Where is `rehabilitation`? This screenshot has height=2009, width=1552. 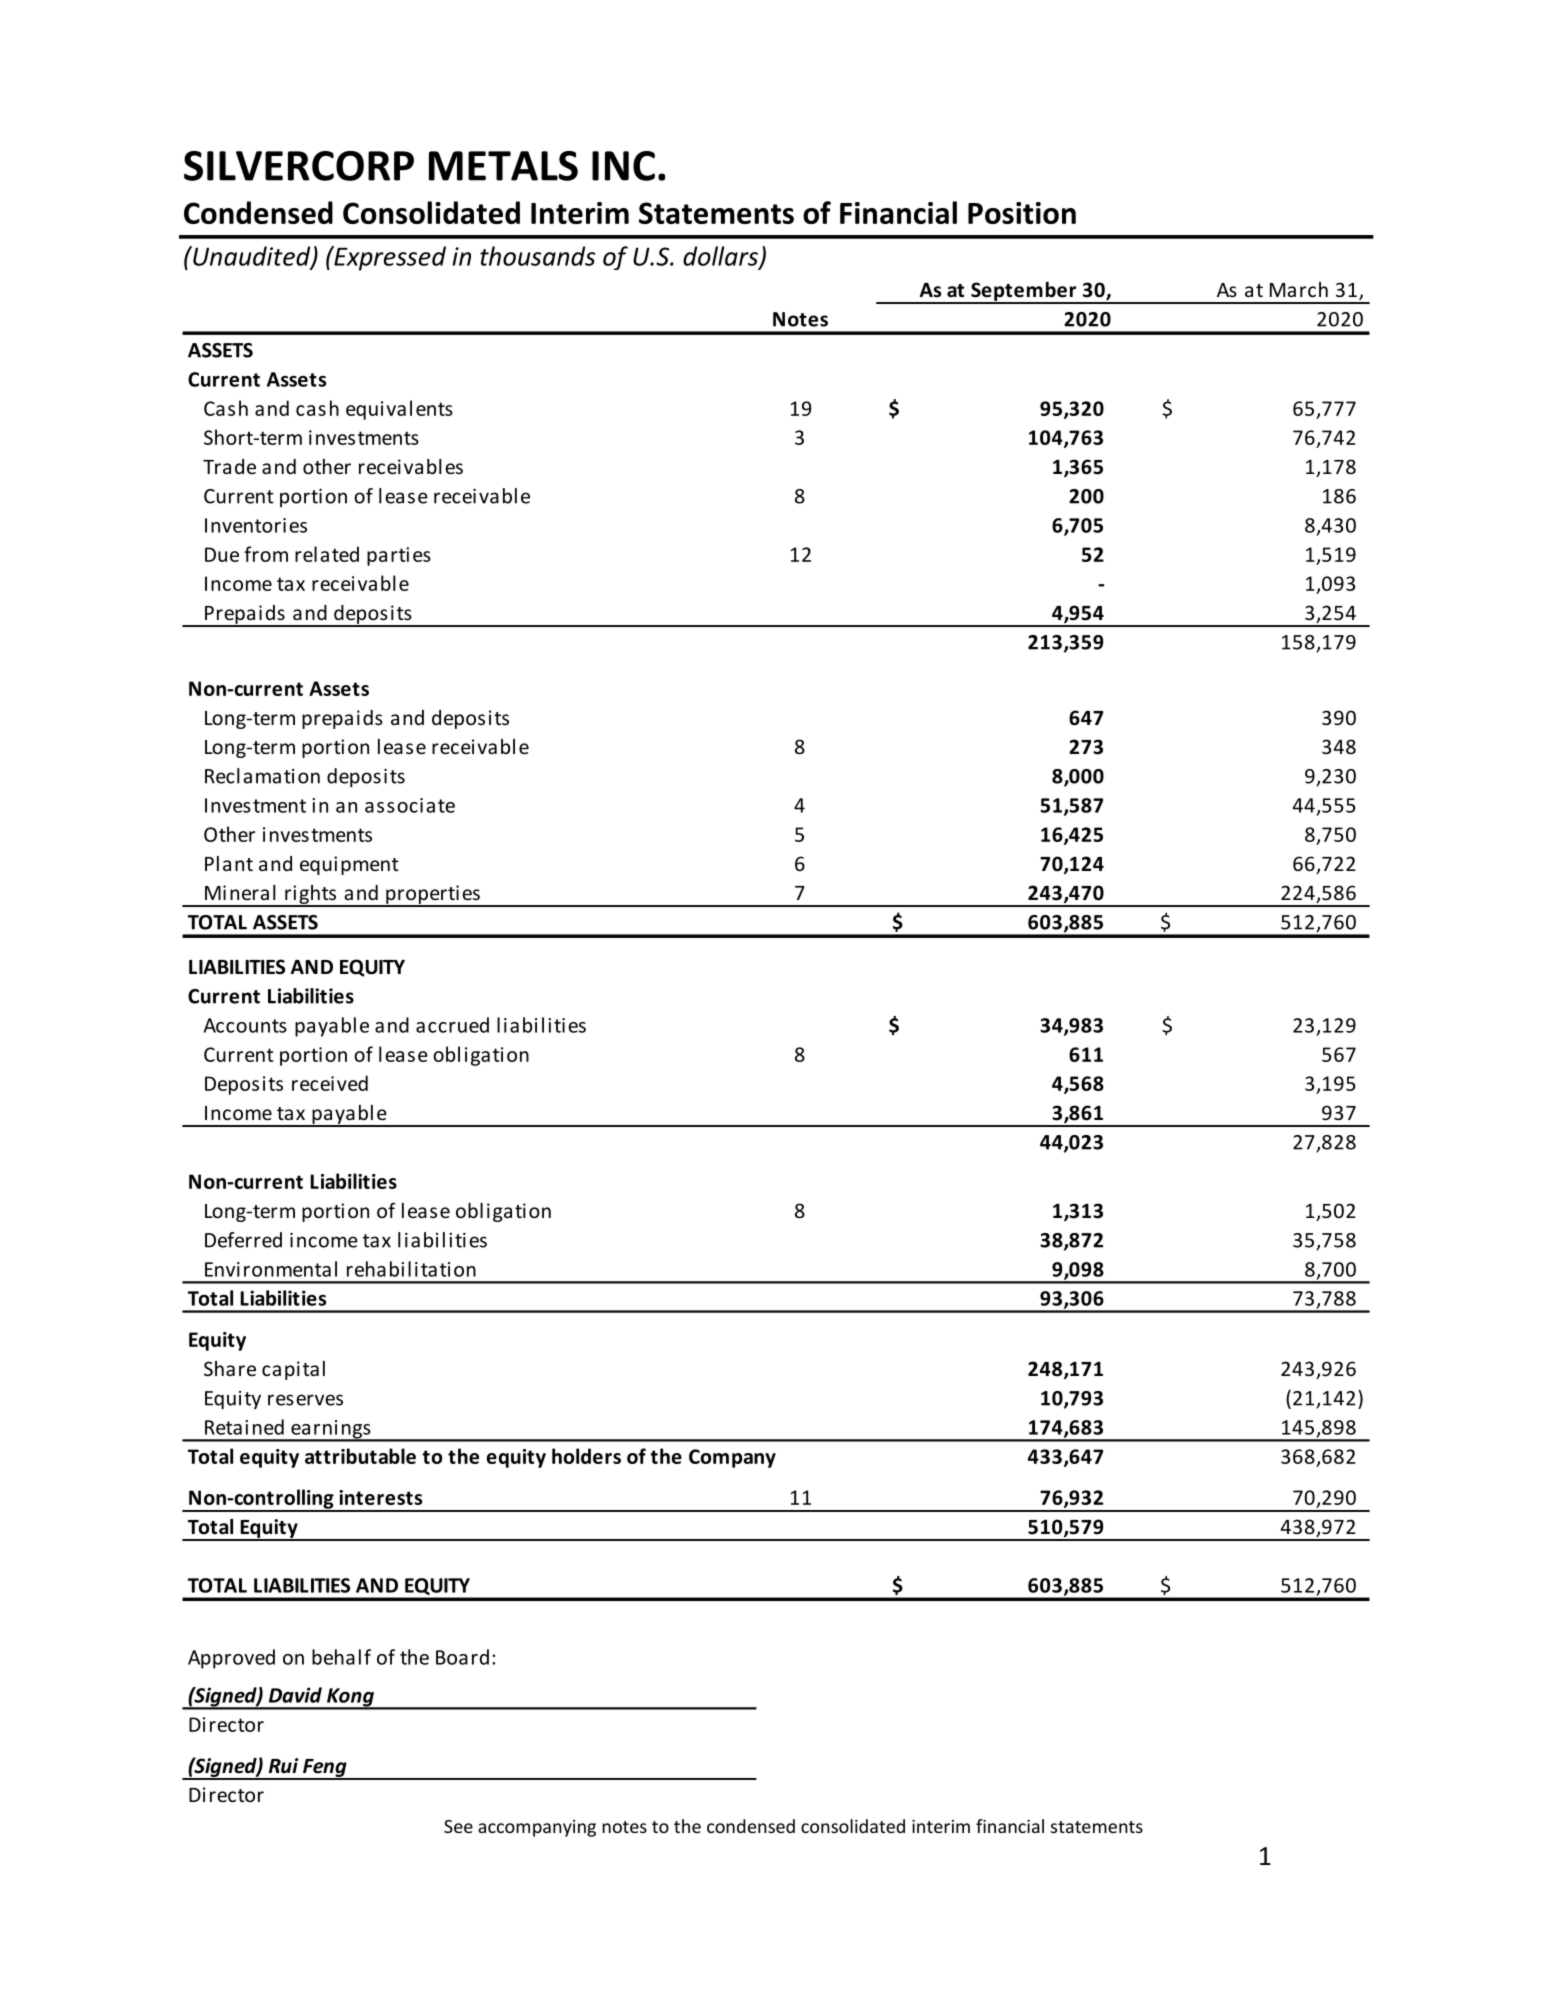 rehabilitation is located at coordinates (411, 1269).
